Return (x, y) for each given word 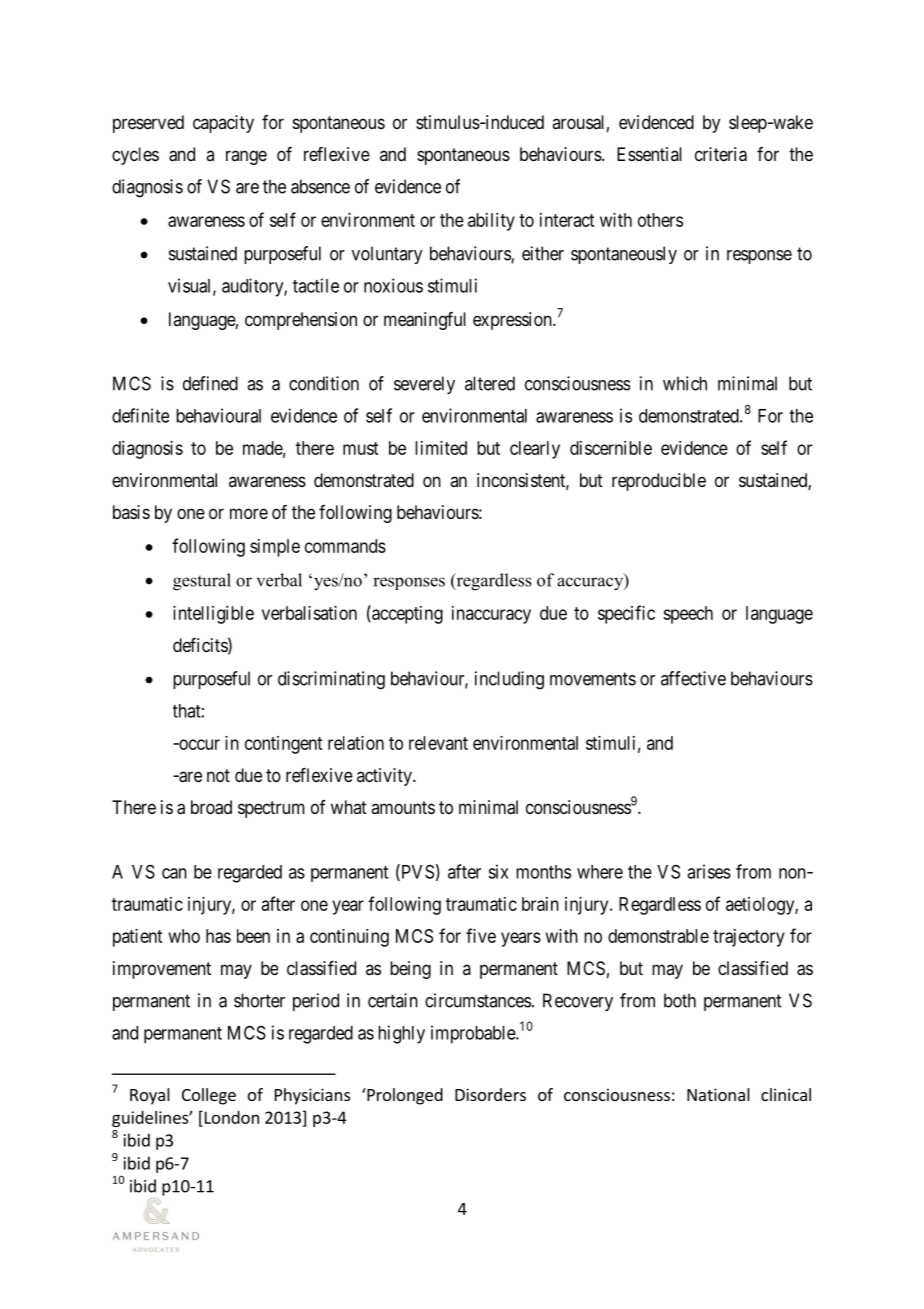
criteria (721, 154)
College (209, 1096)
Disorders (490, 1094)
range (246, 157)
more (249, 513)
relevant (438, 743)
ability (491, 222)
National (718, 1094)
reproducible (659, 482)
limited (441, 448)
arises (709, 871)
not (218, 775)
